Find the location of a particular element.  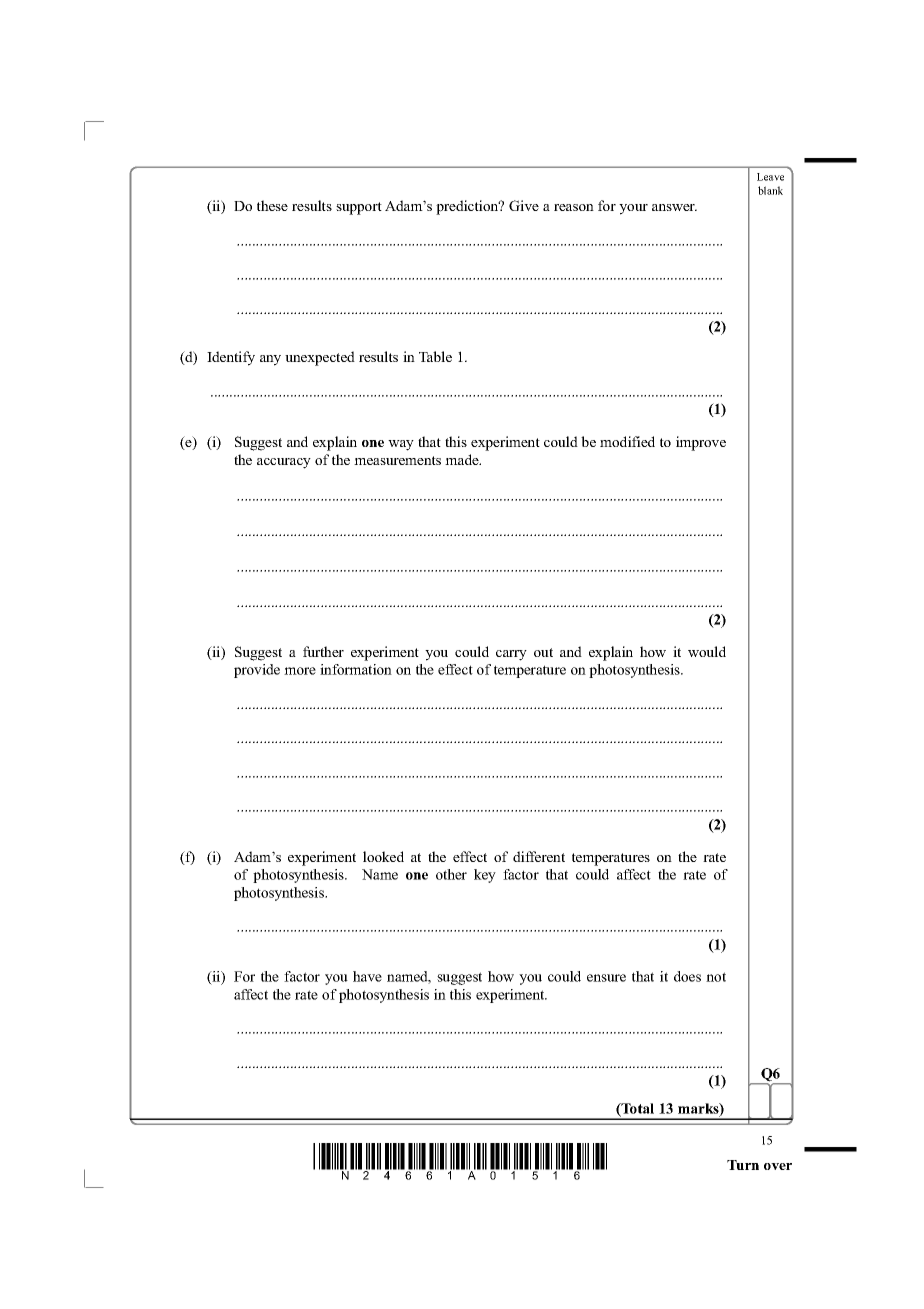

would is located at coordinates (707, 651).
